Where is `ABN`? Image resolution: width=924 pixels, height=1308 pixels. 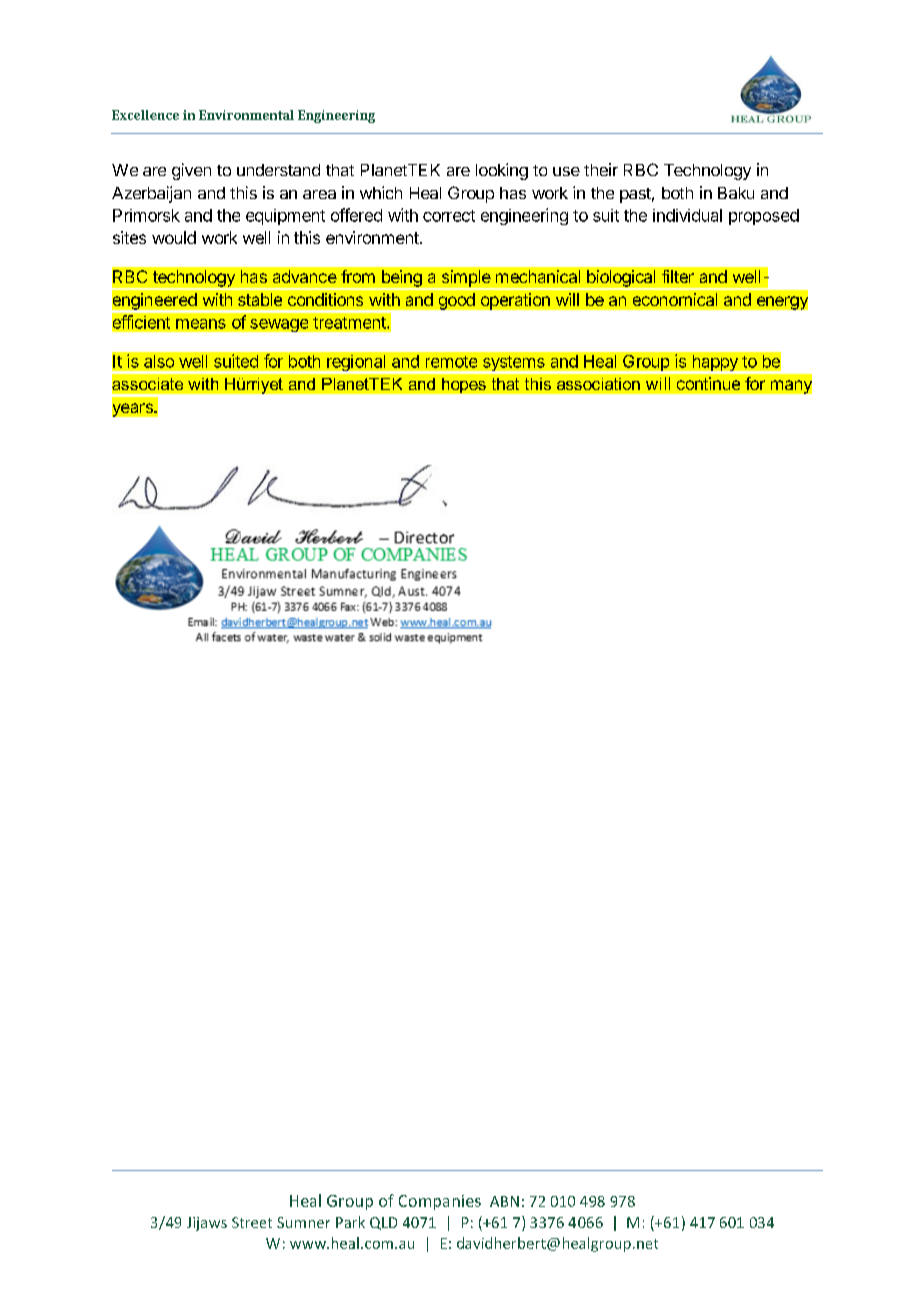 ABN is located at coordinates (504, 1201).
